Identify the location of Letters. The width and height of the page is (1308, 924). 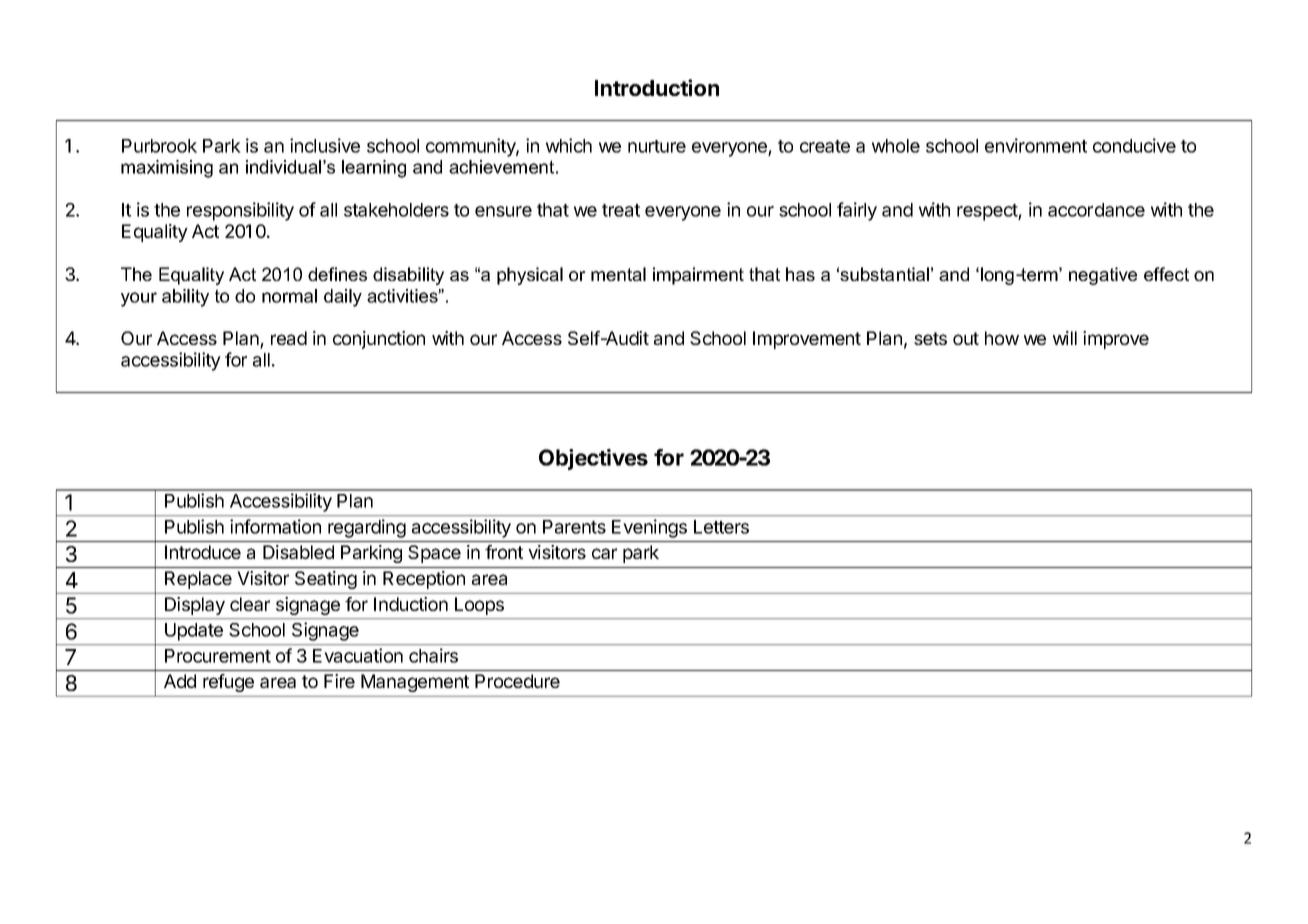
(721, 527).
